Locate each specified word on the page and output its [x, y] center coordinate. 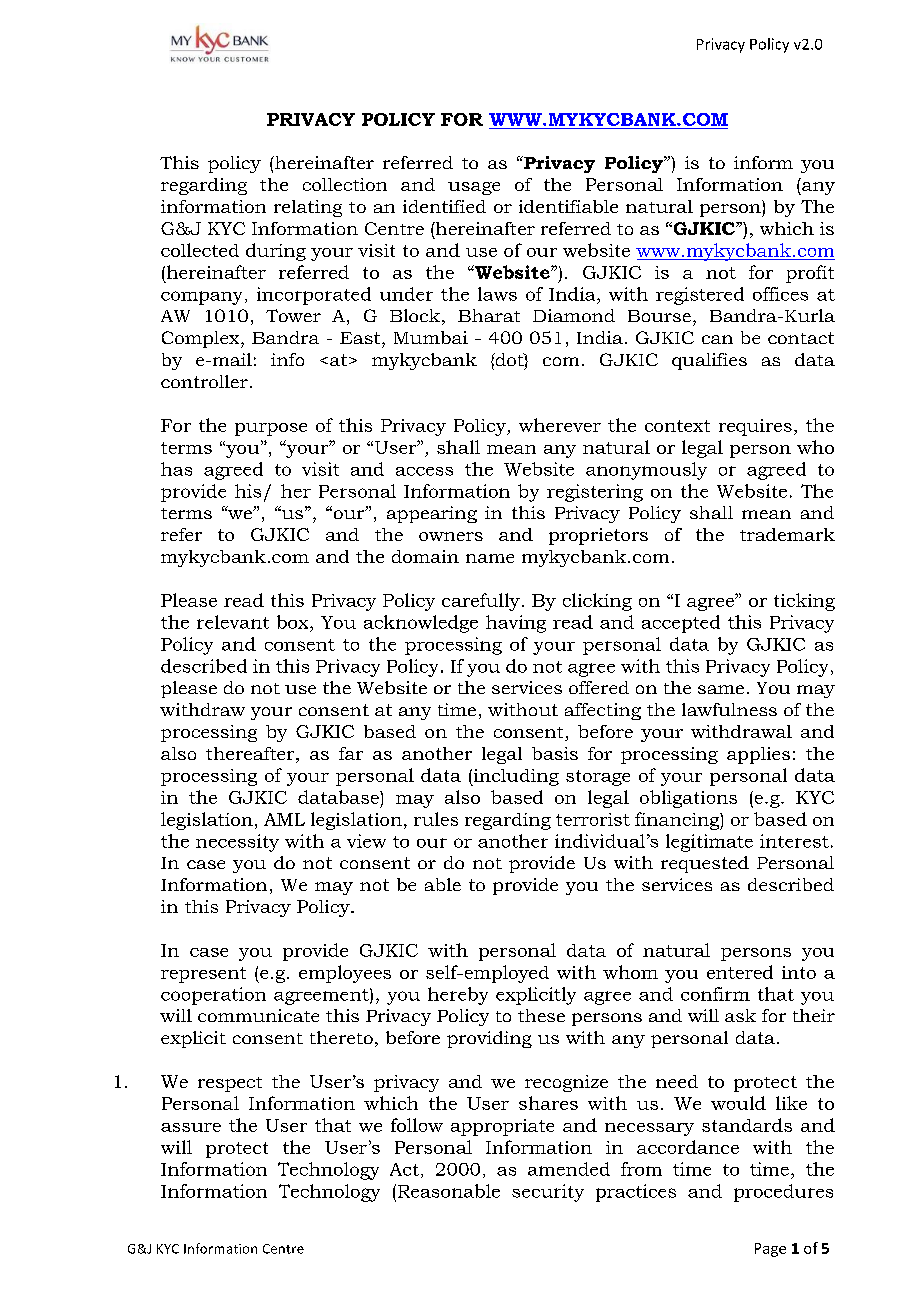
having [516, 624]
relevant [233, 622]
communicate [258, 1015]
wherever [560, 425]
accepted [681, 624]
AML [284, 819]
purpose [271, 429]
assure [191, 1127]
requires [755, 427]
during [276, 252]
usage [474, 188]
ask [740, 1015]
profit [810, 274]
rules [436, 819]
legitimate [709, 843]
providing [489, 1039]
